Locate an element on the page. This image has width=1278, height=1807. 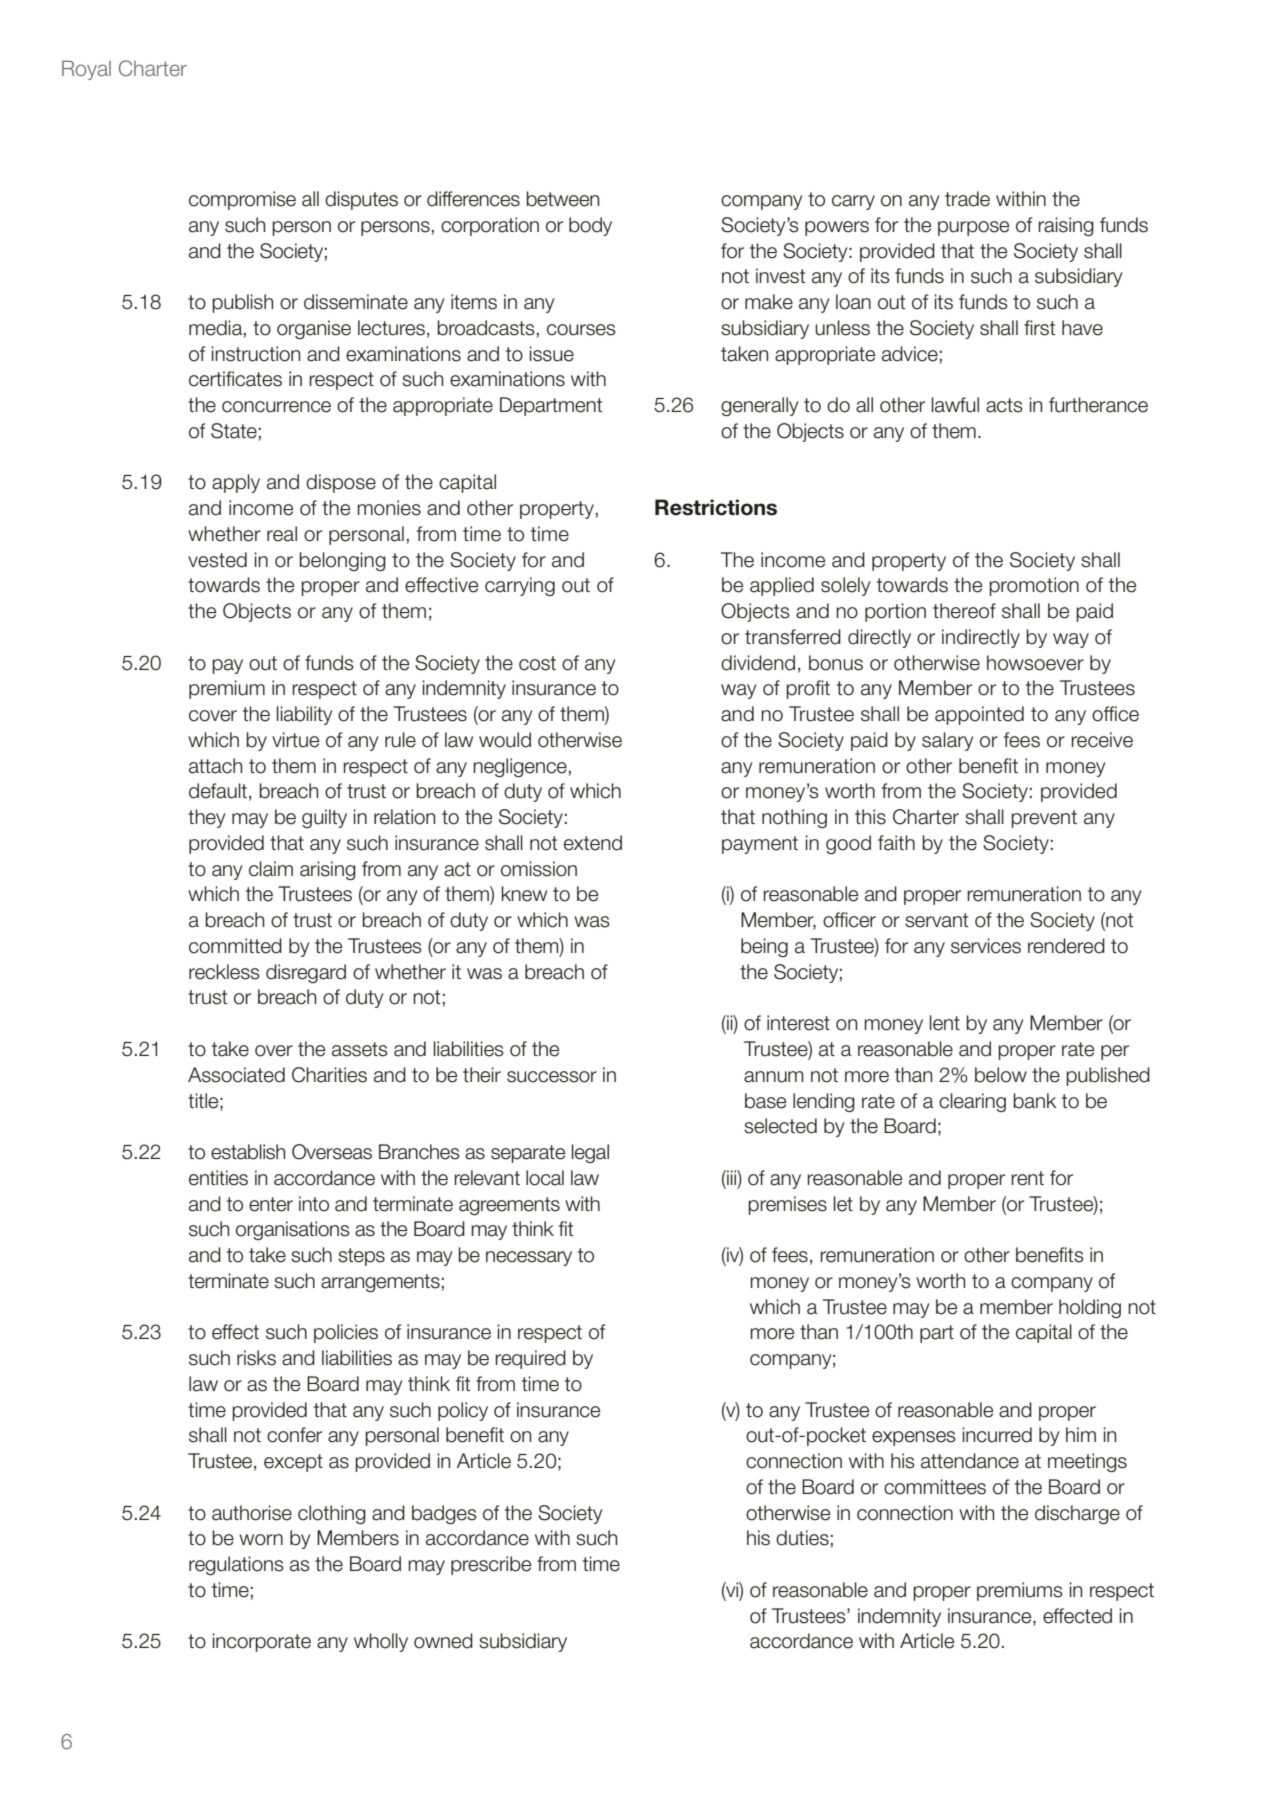
entities is located at coordinates (218, 1178).
